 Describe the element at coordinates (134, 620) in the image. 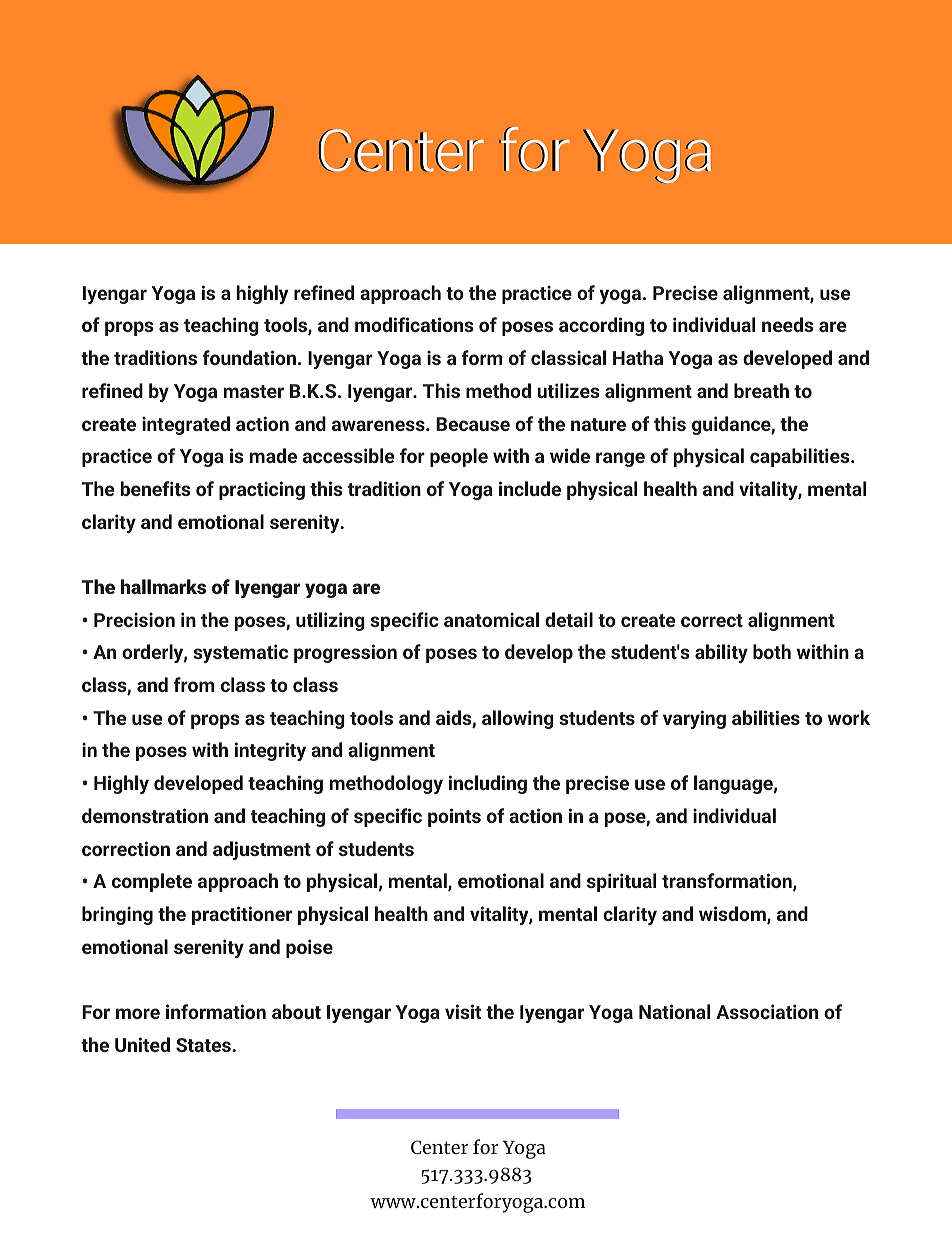

I see `Precision` at that location.
